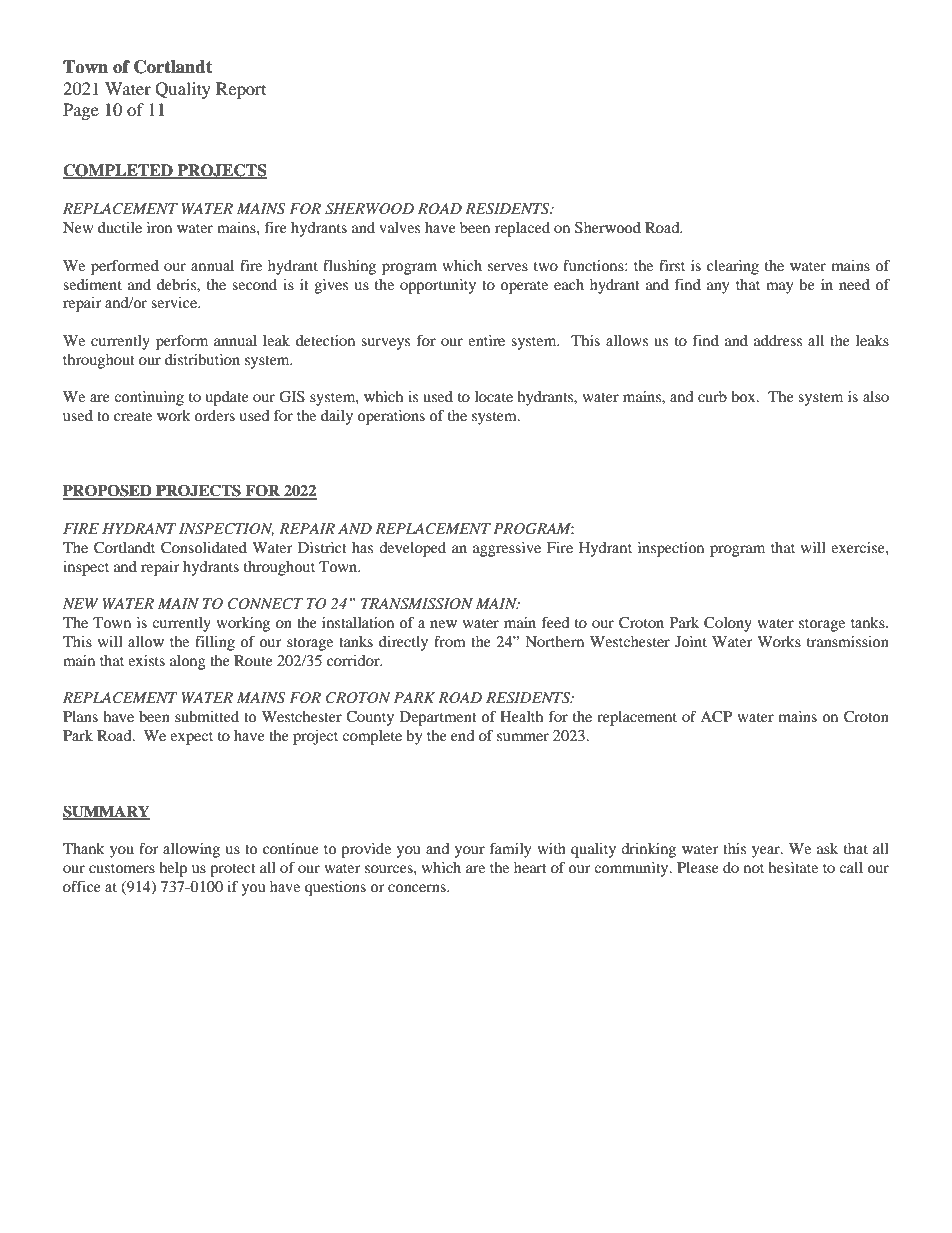 The image size is (952, 1233). What do you see at coordinates (744, 396) in the screenshot?
I see `box` at bounding box center [744, 396].
